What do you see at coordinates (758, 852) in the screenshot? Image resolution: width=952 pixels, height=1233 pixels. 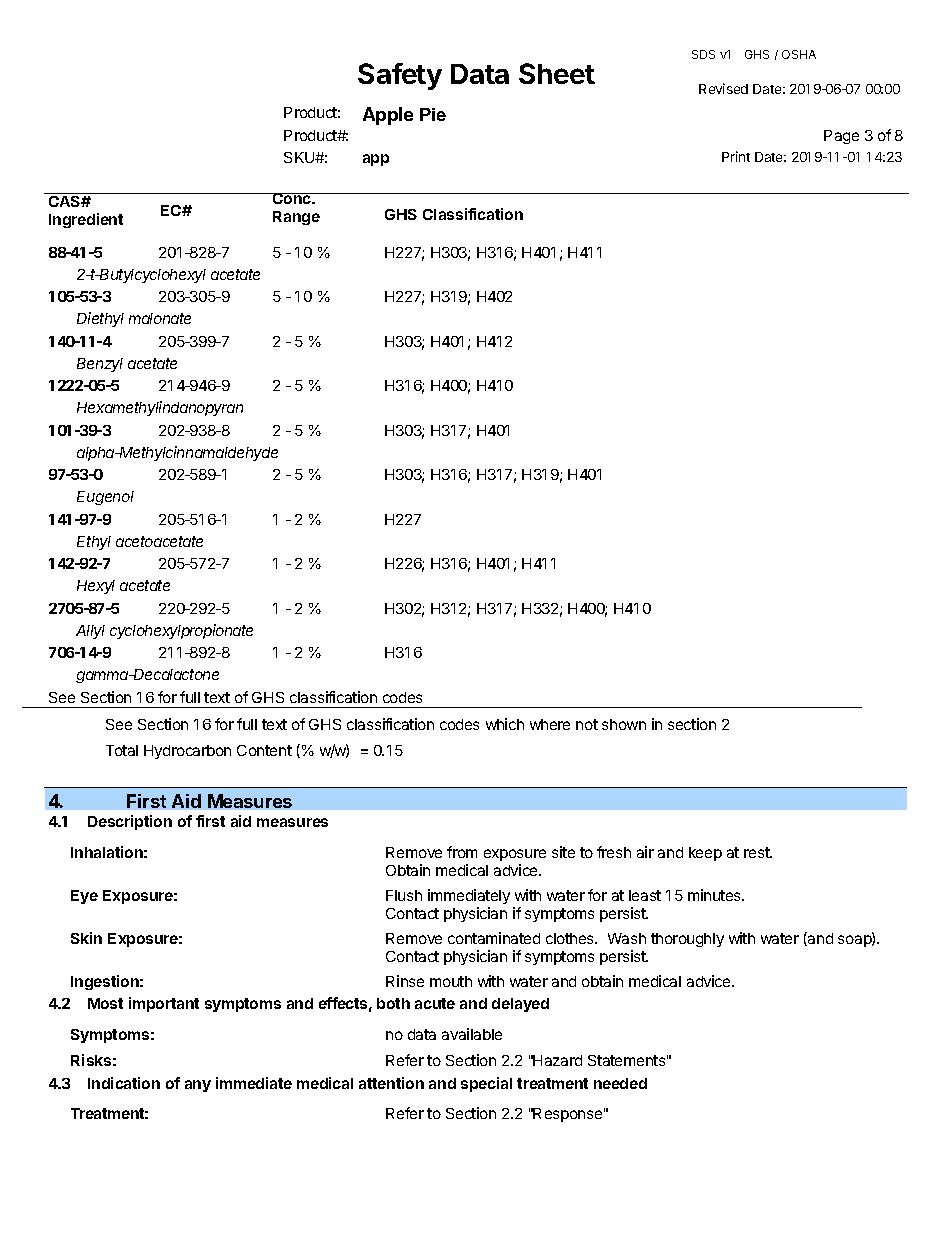 I see `rest` at bounding box center [758, 852].
